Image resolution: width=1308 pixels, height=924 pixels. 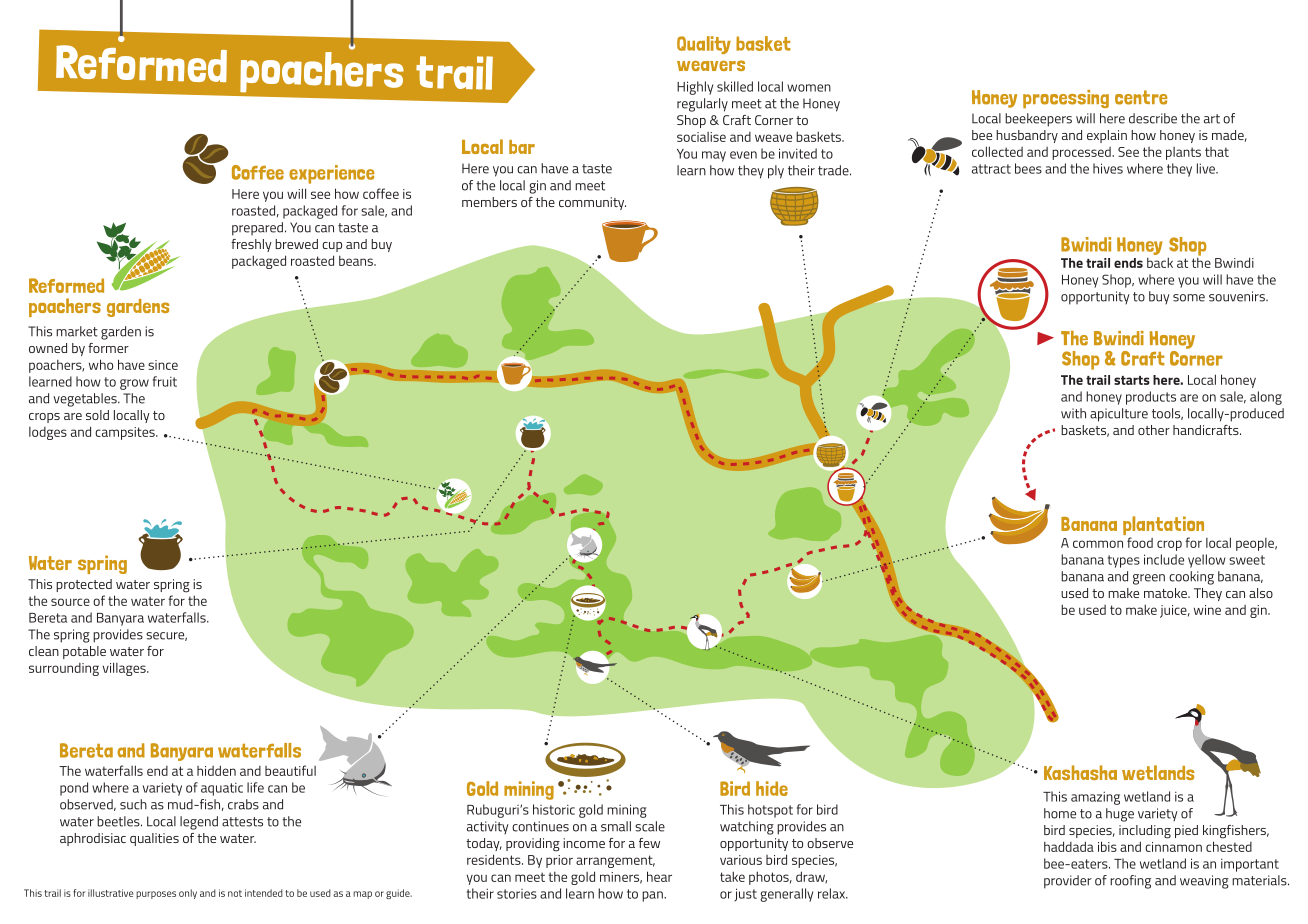 What do you see at coordinates (772, 788) in the document?
I see `hide` at bounding box center [772, 788].
